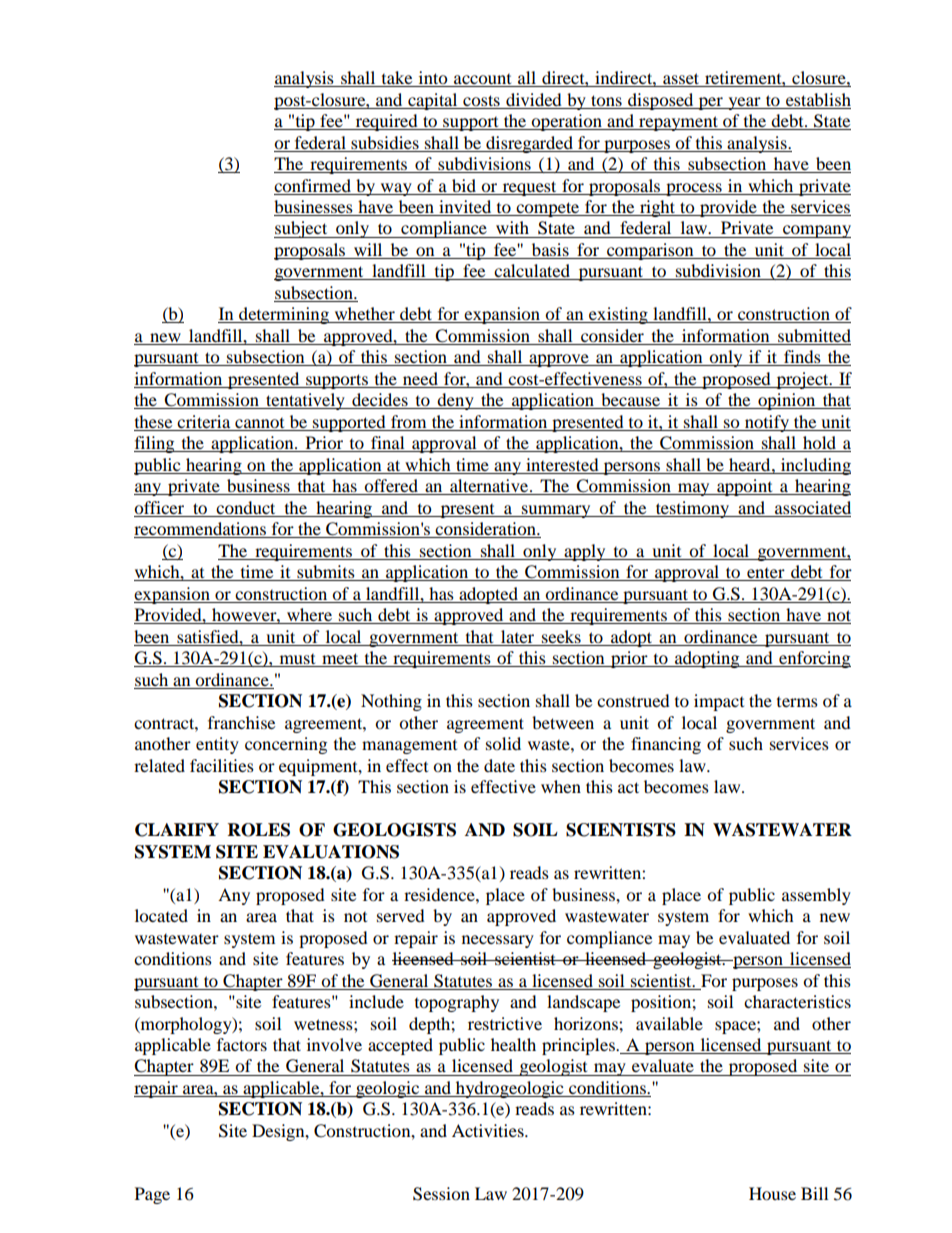 The width and height of the screenshot is (952, 1233). Describe the element at coordinates (455, 401) in the screenshot. I see `deny` at that location.
